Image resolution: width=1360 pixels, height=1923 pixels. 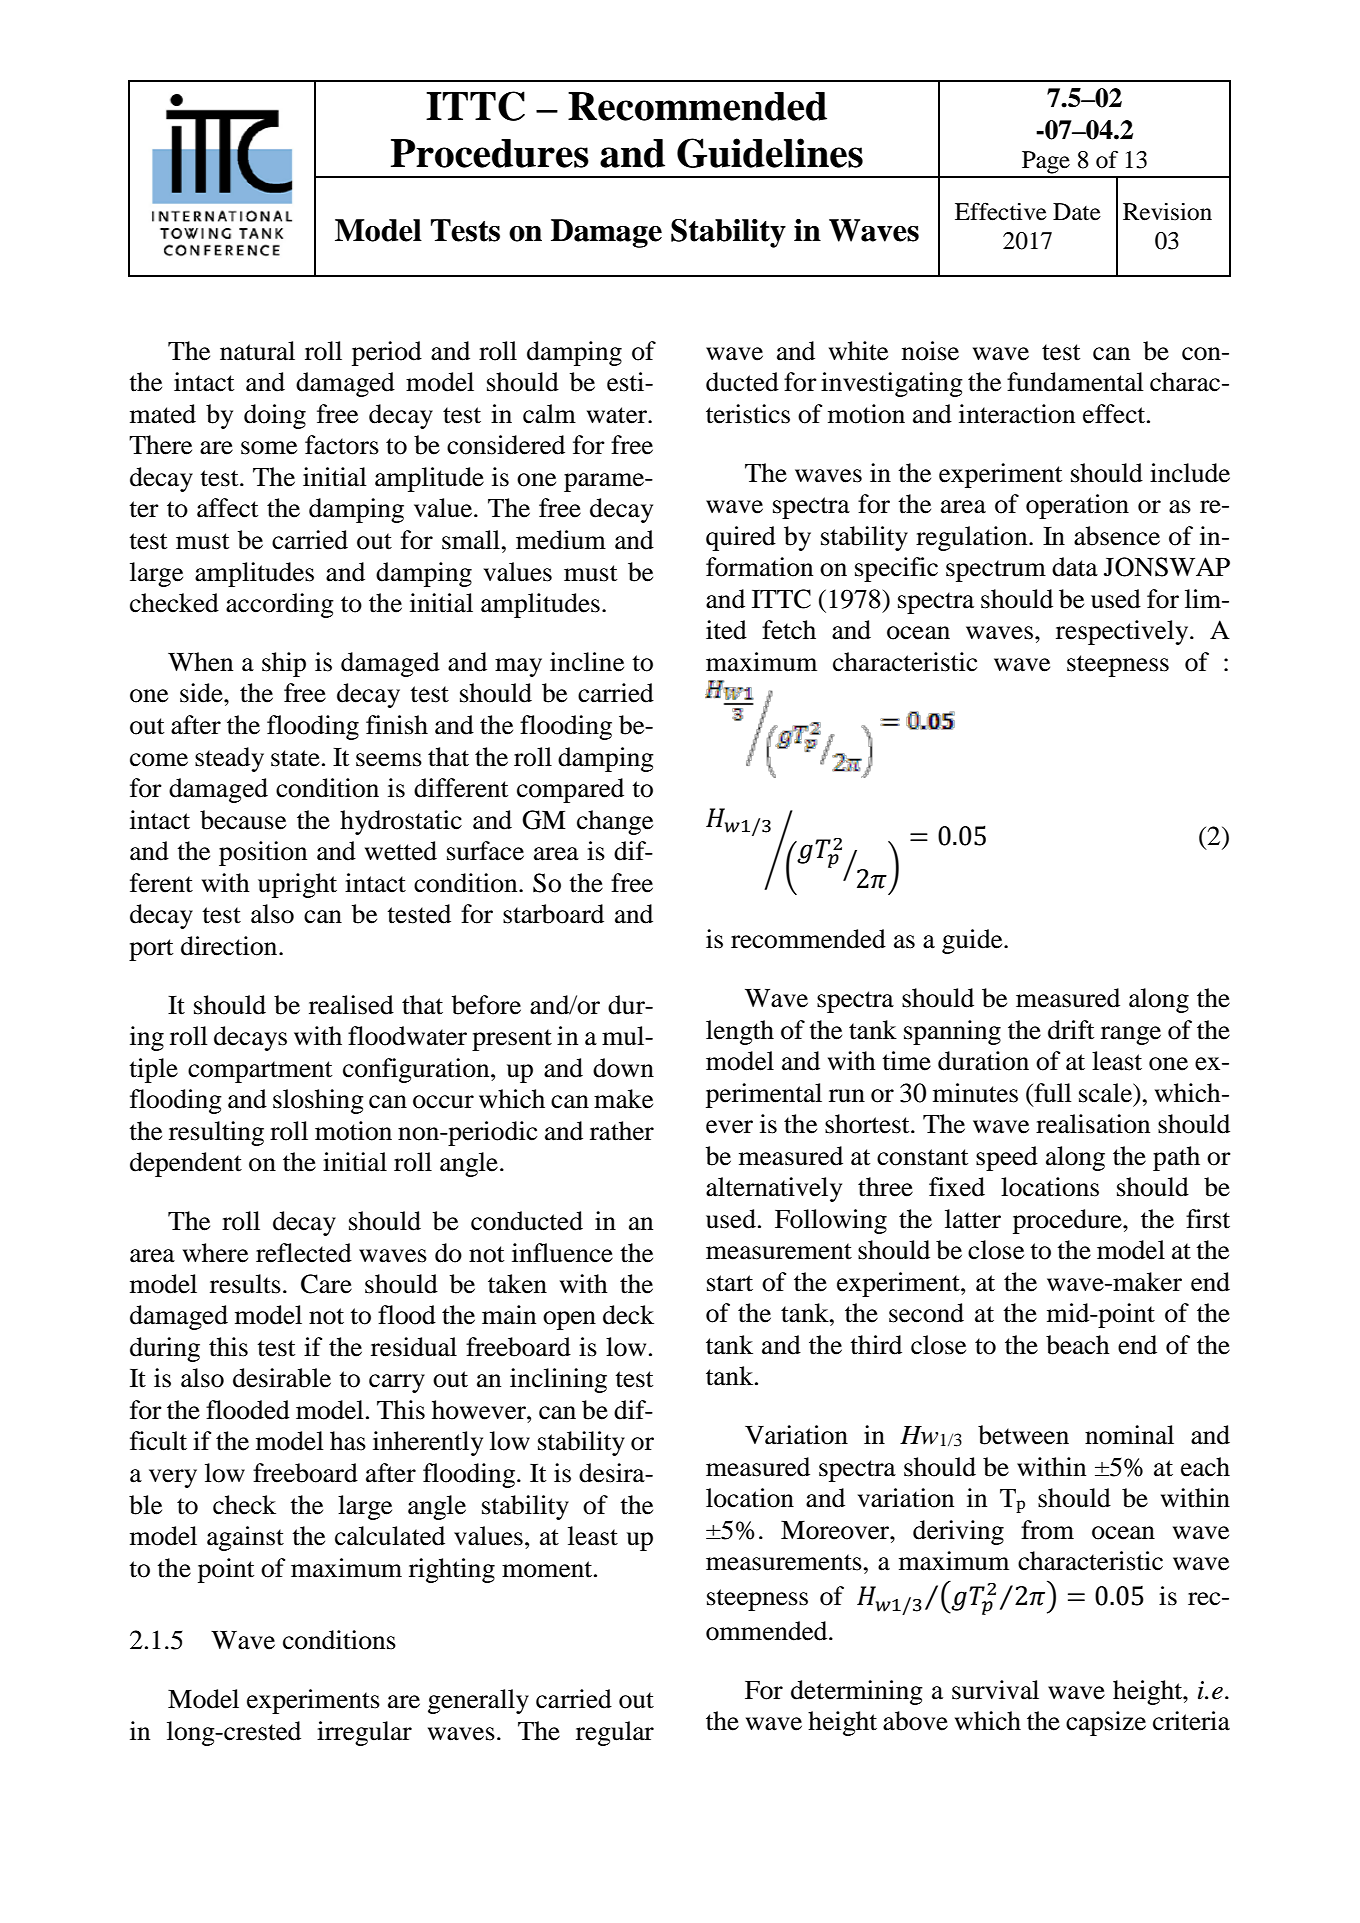 I want to click on Date, so click(x=1077, y=212).
